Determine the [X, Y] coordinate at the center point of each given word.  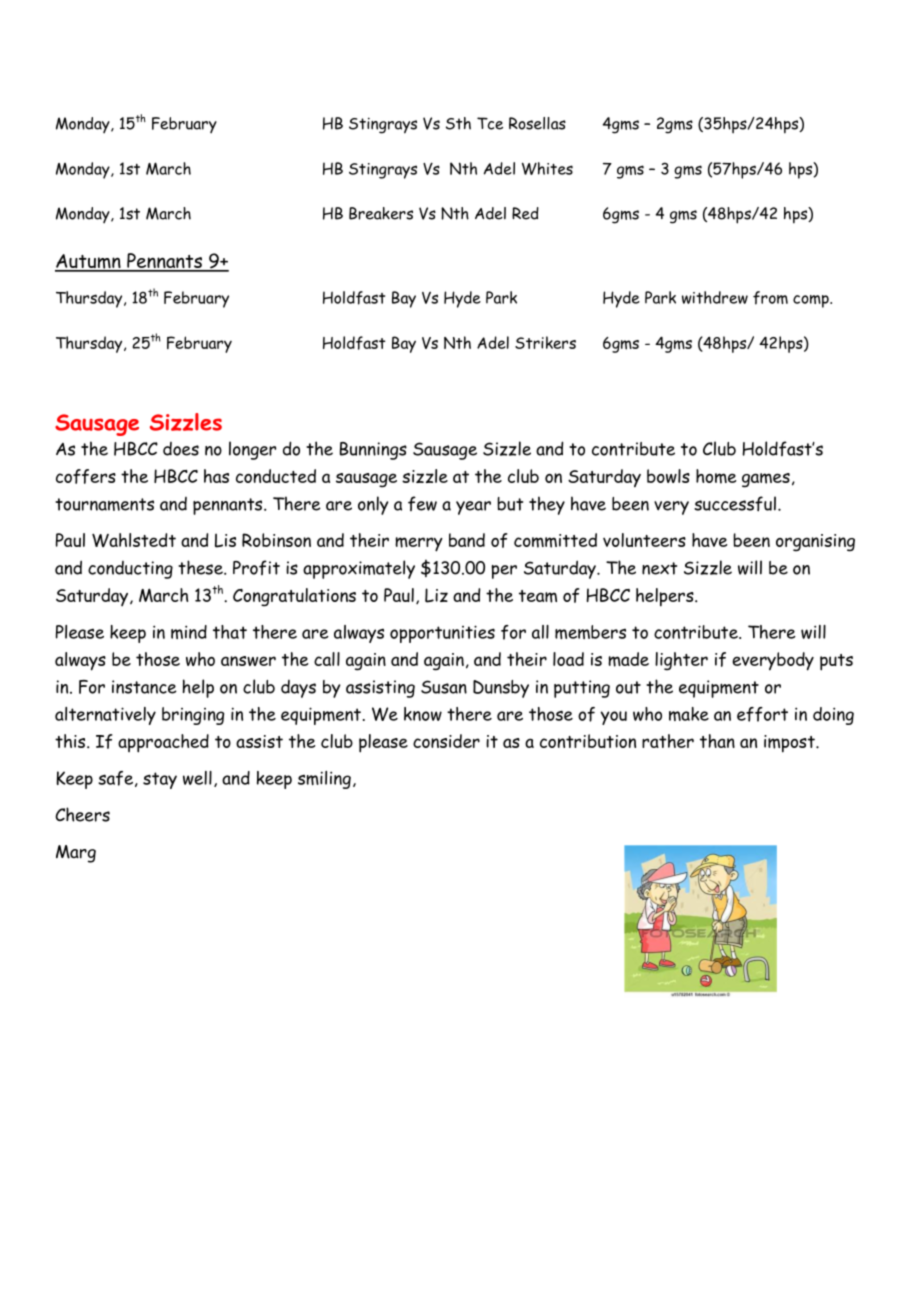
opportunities [442, 634]
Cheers [82, 814]
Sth [458, 123]
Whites [547, 168]
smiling [324, 780]
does [181, 449]
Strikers [545, 342]
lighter [681, 661]
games [766, 480]
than [717, 741]
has [216, 476]
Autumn [89, 262]
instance [144, 687]
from [770, 298]
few [422, 503]
